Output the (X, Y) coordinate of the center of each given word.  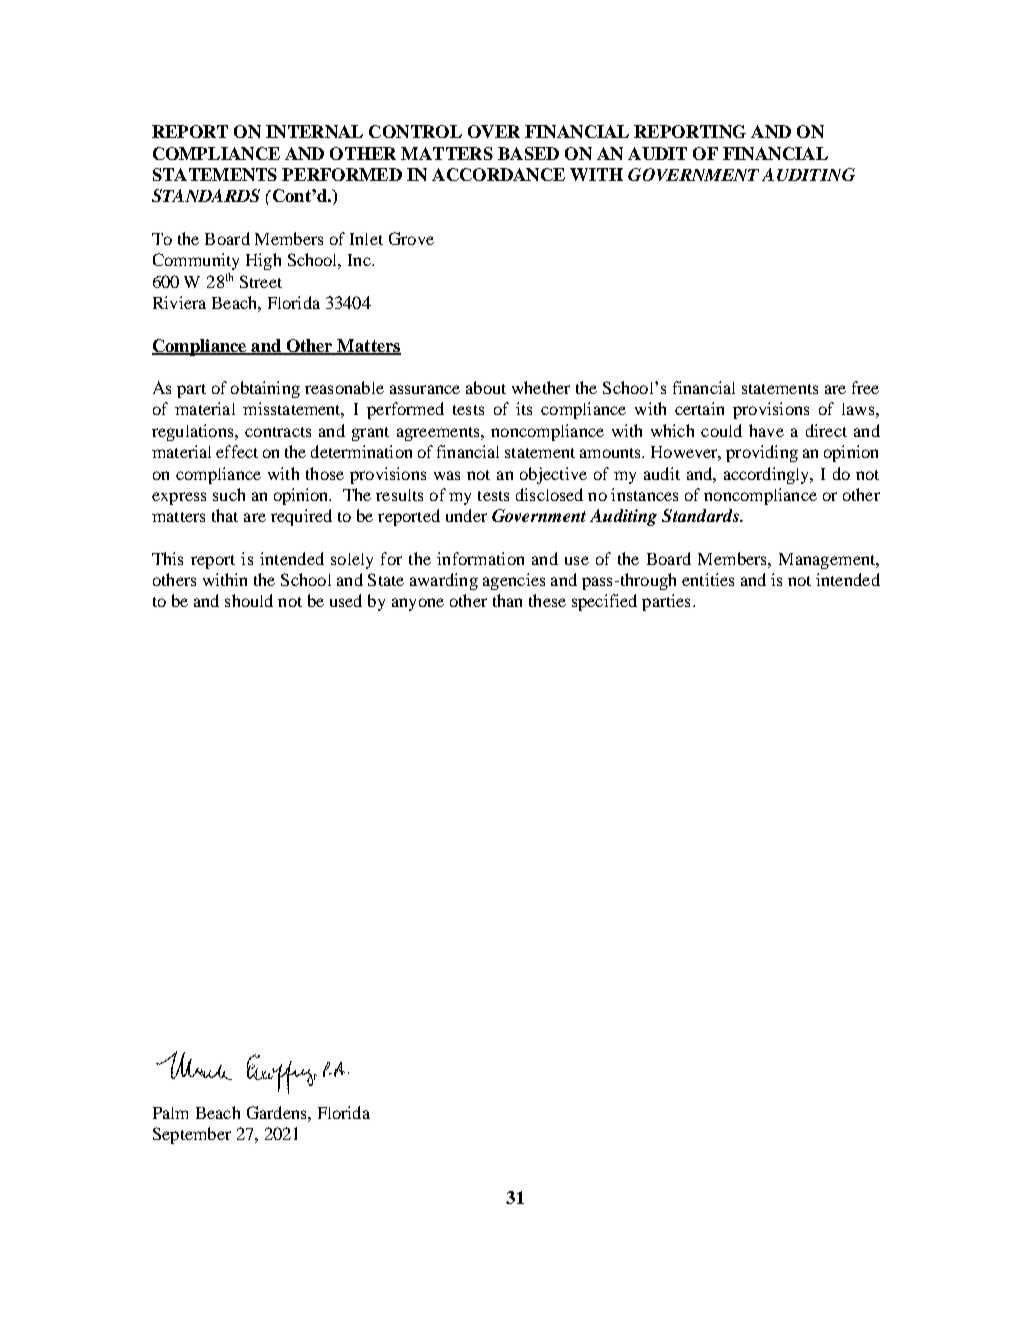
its (524, 408)
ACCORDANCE (498, 174)
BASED (528, 153)
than (507, 600)
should (249, 600)
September (192, 1135)
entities (708, 579)
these (547, 600)
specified (604, 602)
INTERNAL (314, 131)
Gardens (278, 1112)
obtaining (265, 389)
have (766, 430)
